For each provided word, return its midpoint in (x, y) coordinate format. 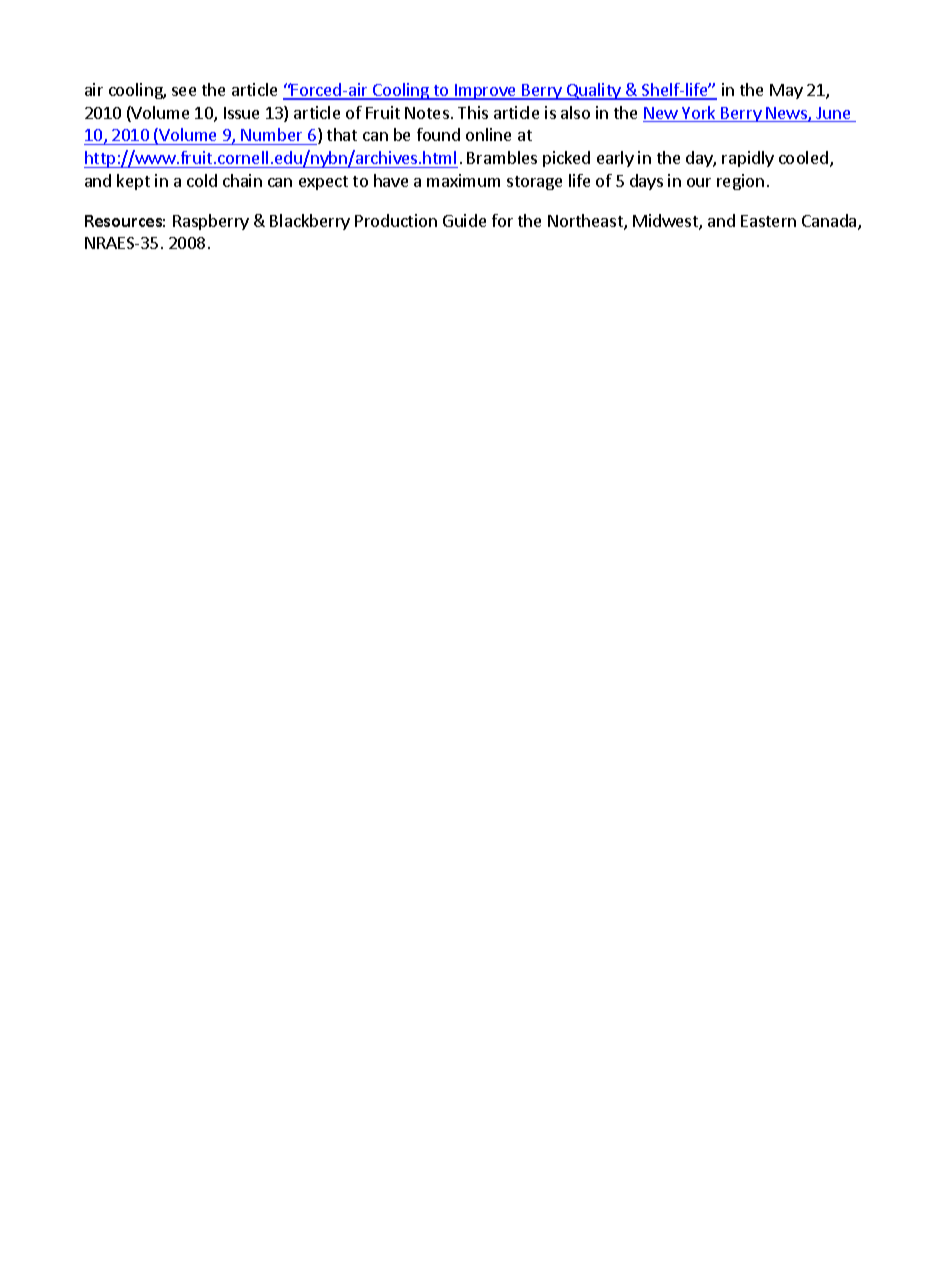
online (488, 134)
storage (534, 183)
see (184, 91)
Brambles (502, 157)
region (740, 182)
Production (396, 220)
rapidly (748, 159)
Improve (486, 92)
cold (202, 180)
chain (242, 180)
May (786, 91)
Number (271, 134)
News (787, 114)
